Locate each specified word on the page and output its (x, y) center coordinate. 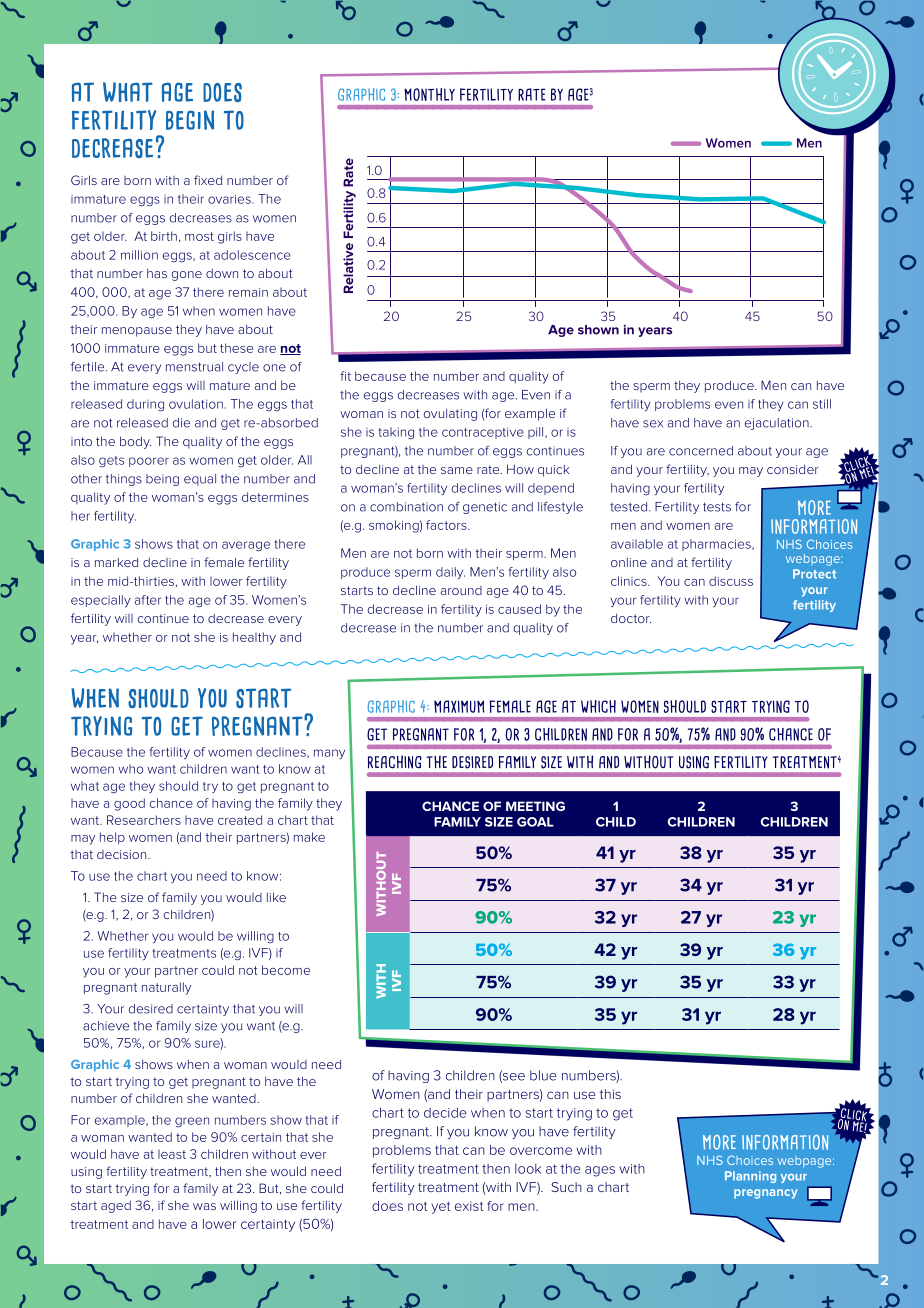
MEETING (535, 806)
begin (190, 120)
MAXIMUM (459, 706)
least (172, 1154)
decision (123, 854)
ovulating (450, 415)
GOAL (535, 822)
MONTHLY (429, 94)
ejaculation (778, 424)
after (148, 600)
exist (469, 1206)
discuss (731, 581)
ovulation (196, 404)
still (822, 404)
